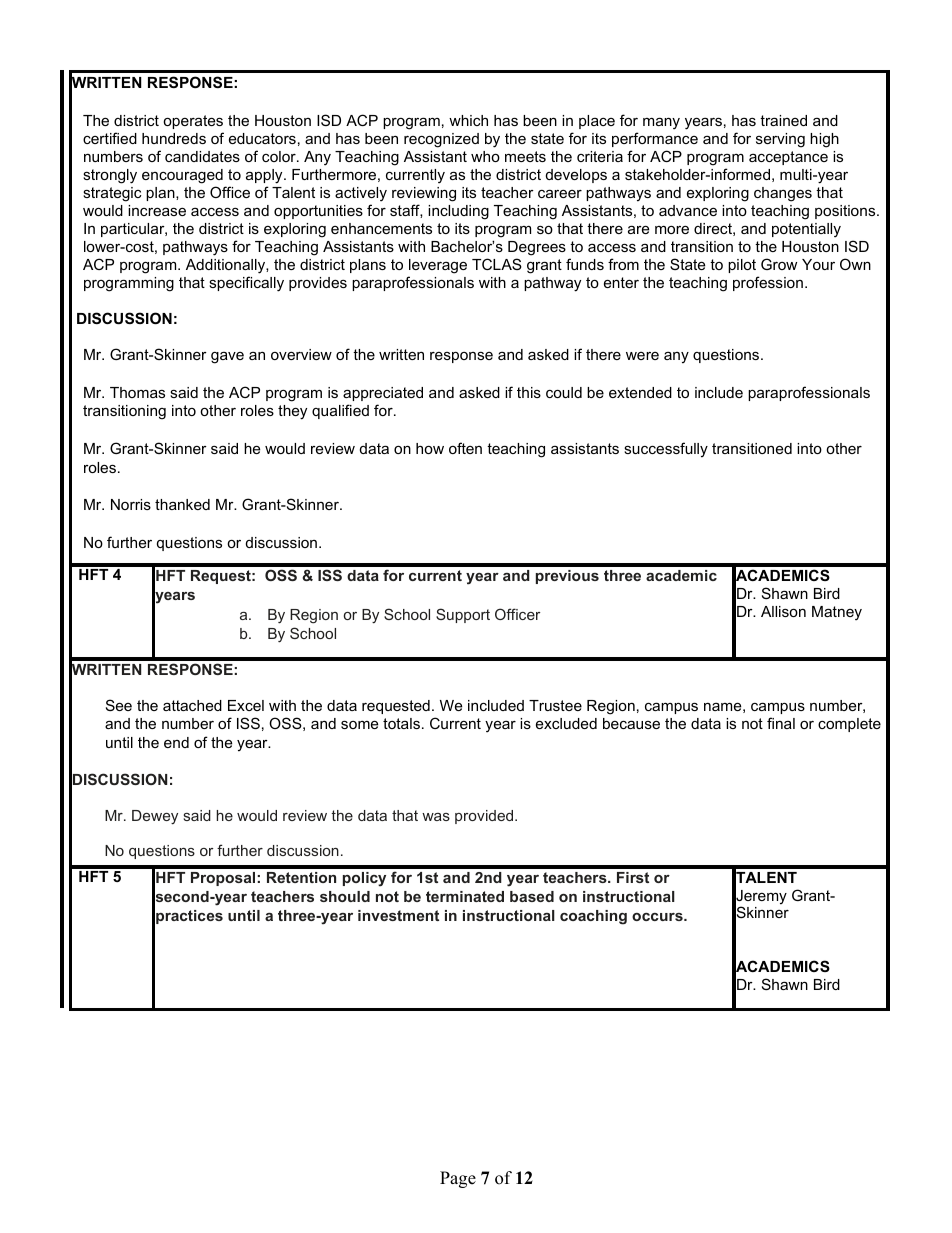 The width and height of the screenshot is (952, 1233). What do you see at coordinates (192, 705) in the screenshot?
I see `attached` at bounding box center [192, 705].
